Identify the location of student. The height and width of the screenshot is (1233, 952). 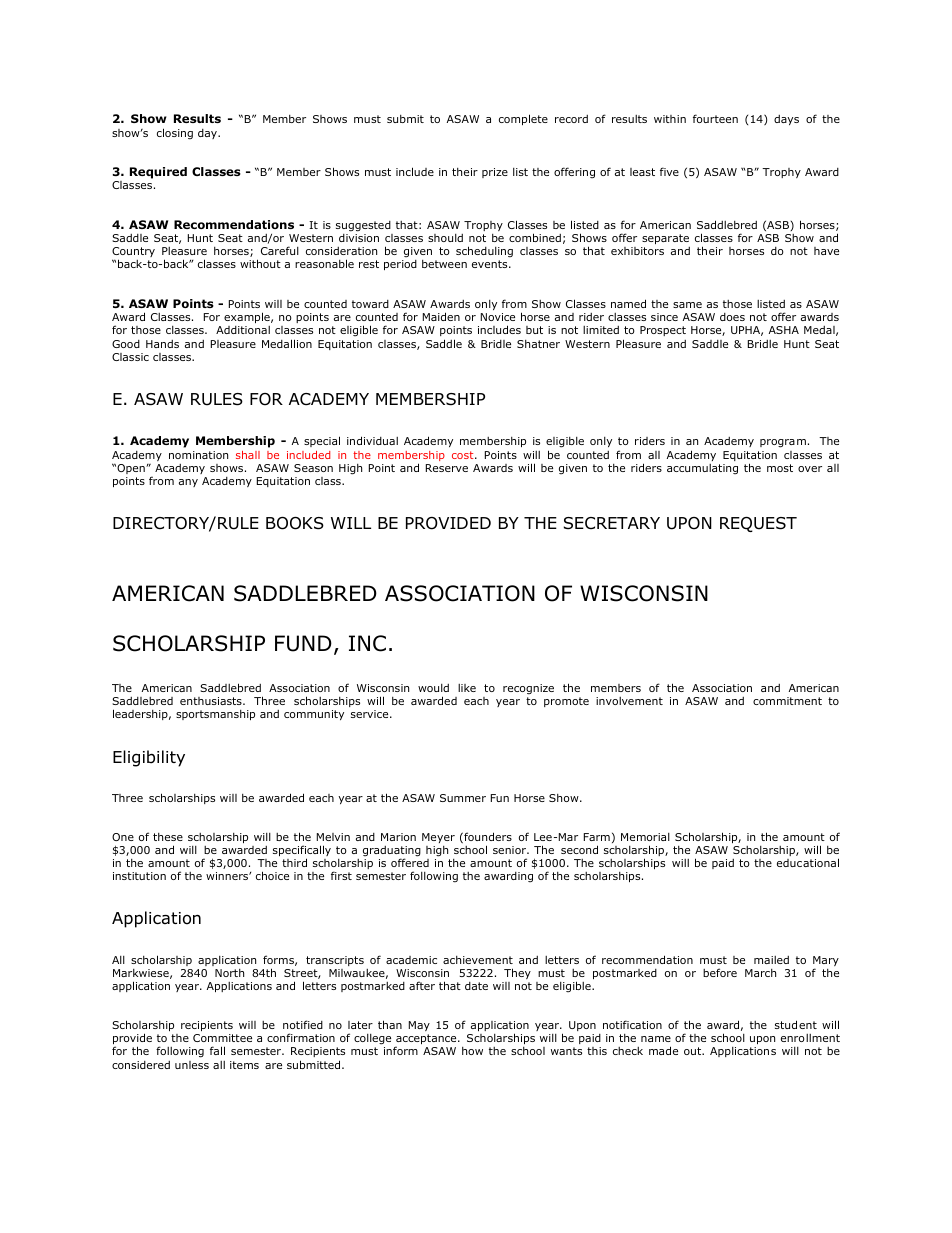
(796, 1024).
